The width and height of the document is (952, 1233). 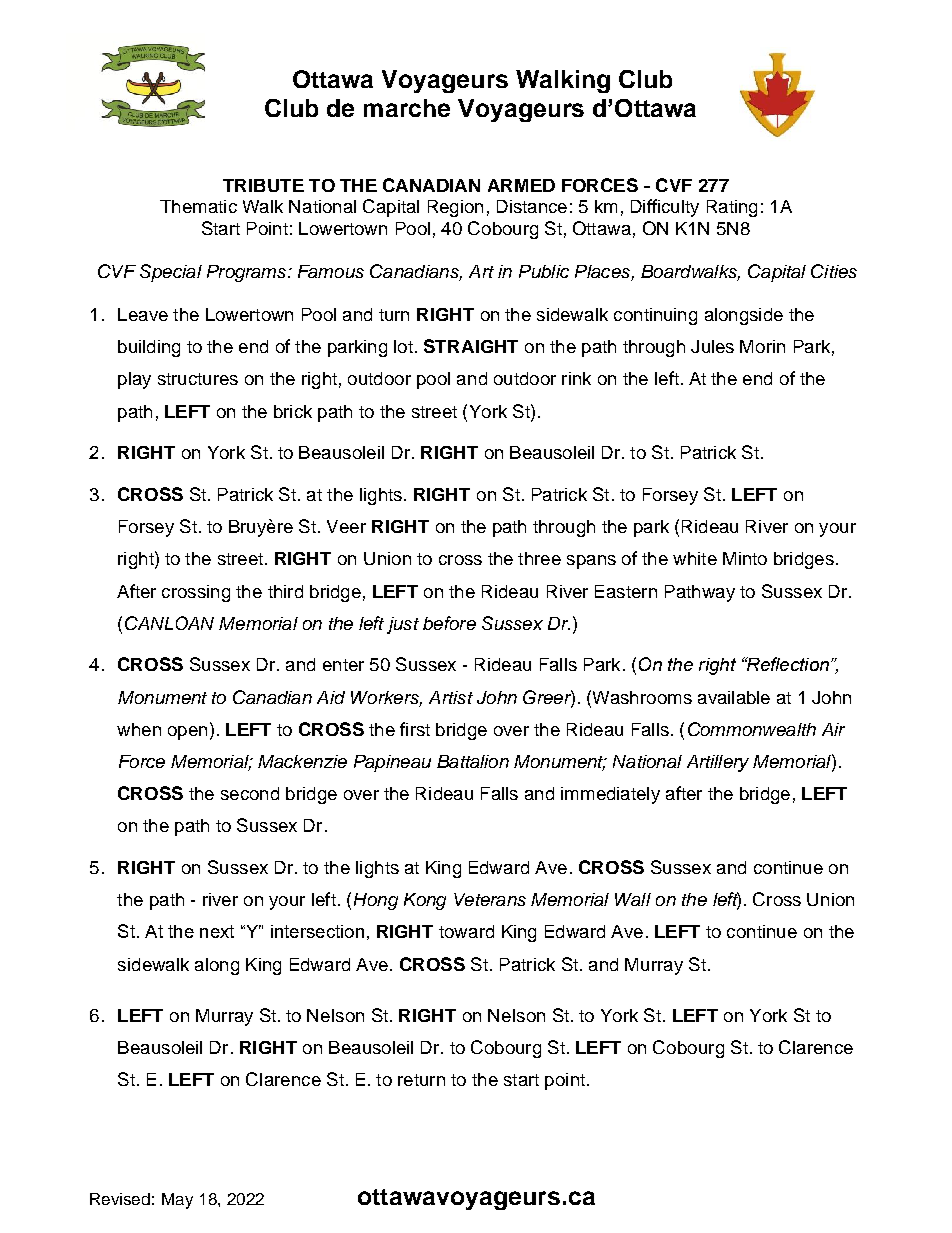 I want to click on May, so click(x=177, y=1201).
